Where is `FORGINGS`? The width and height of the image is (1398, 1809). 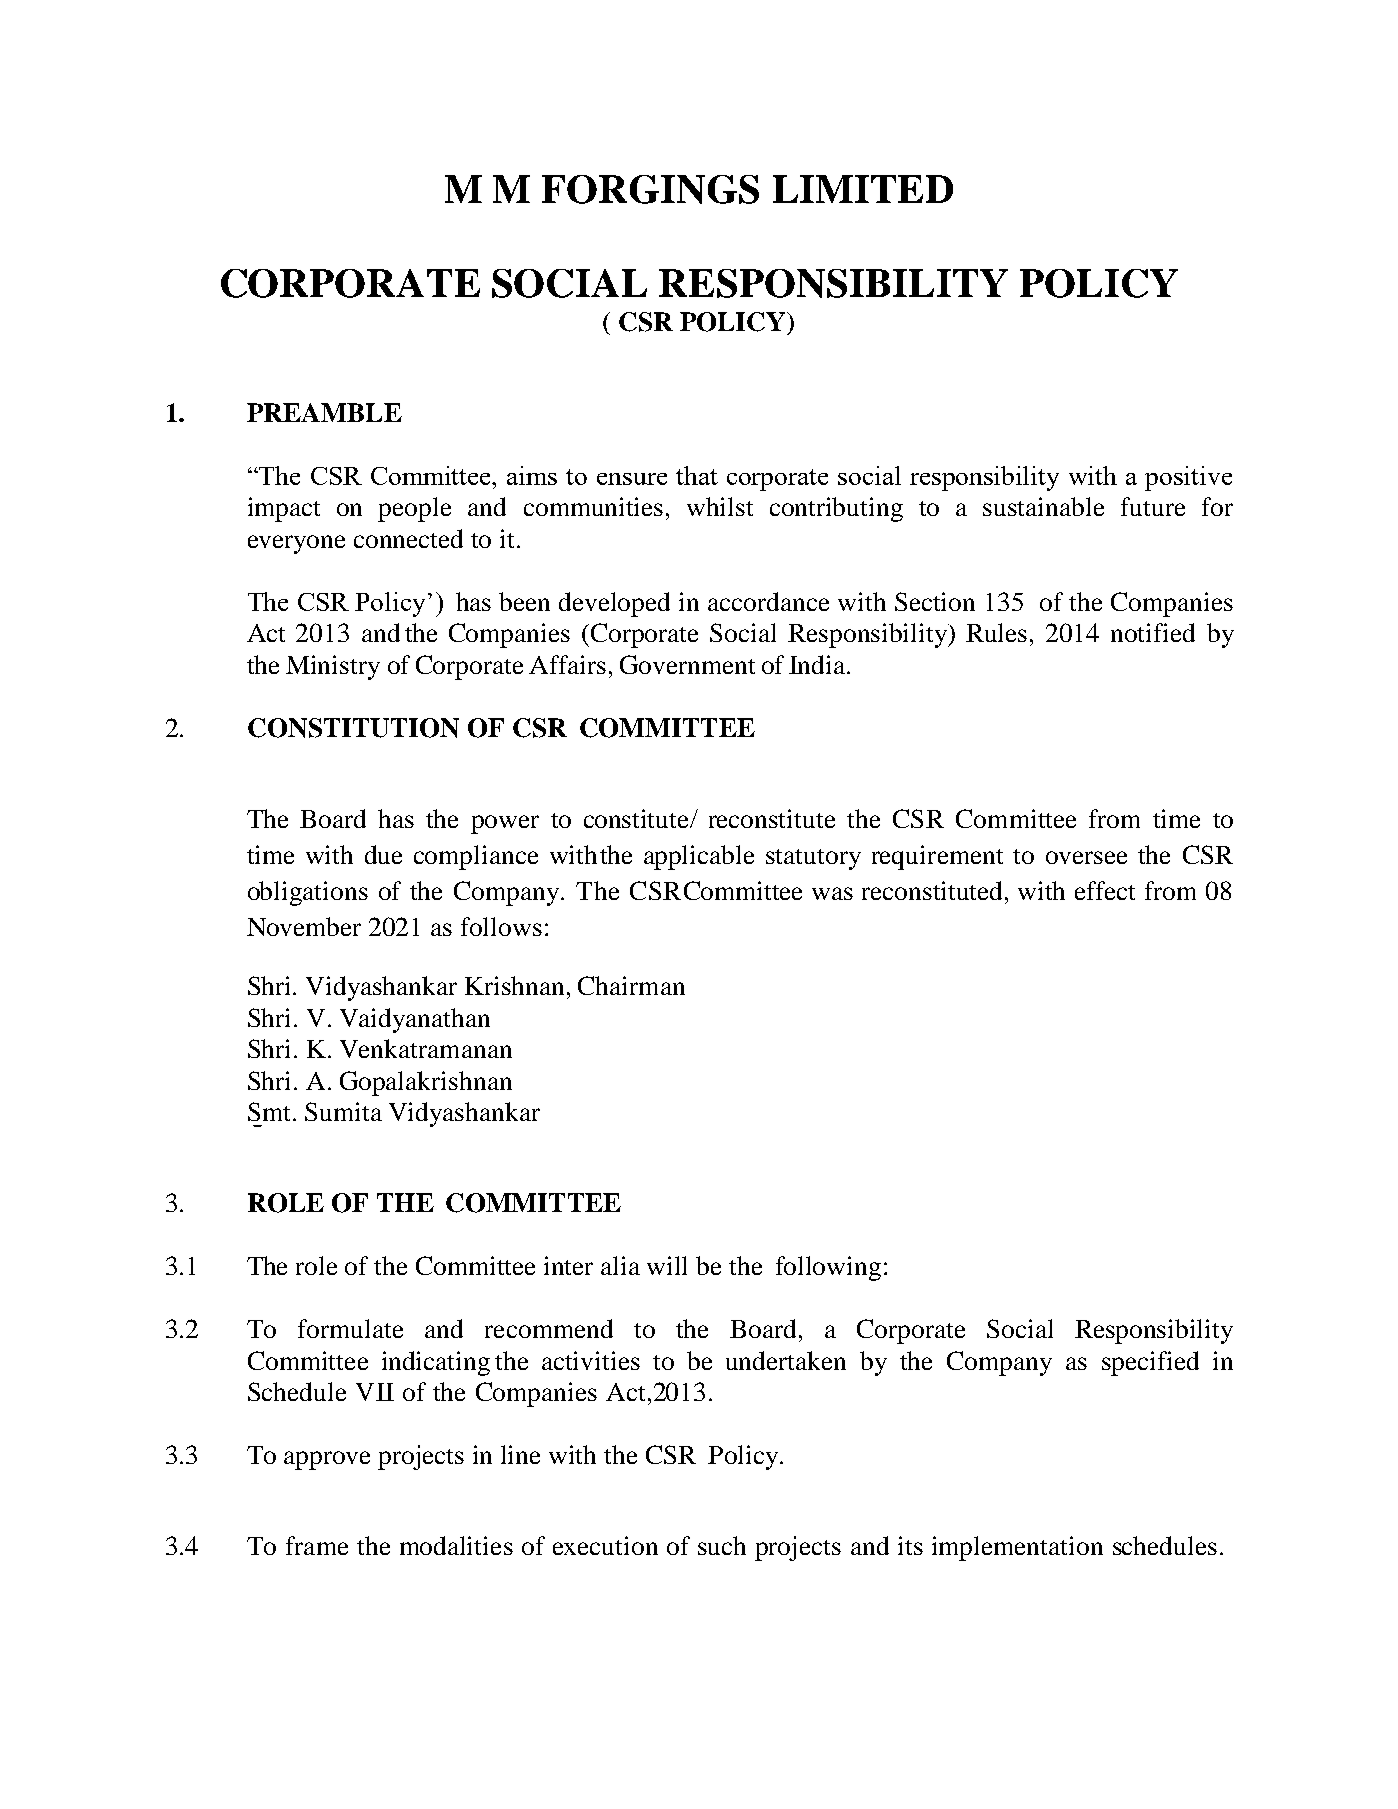
FORGINGS is located at coordinates (650, 189).
